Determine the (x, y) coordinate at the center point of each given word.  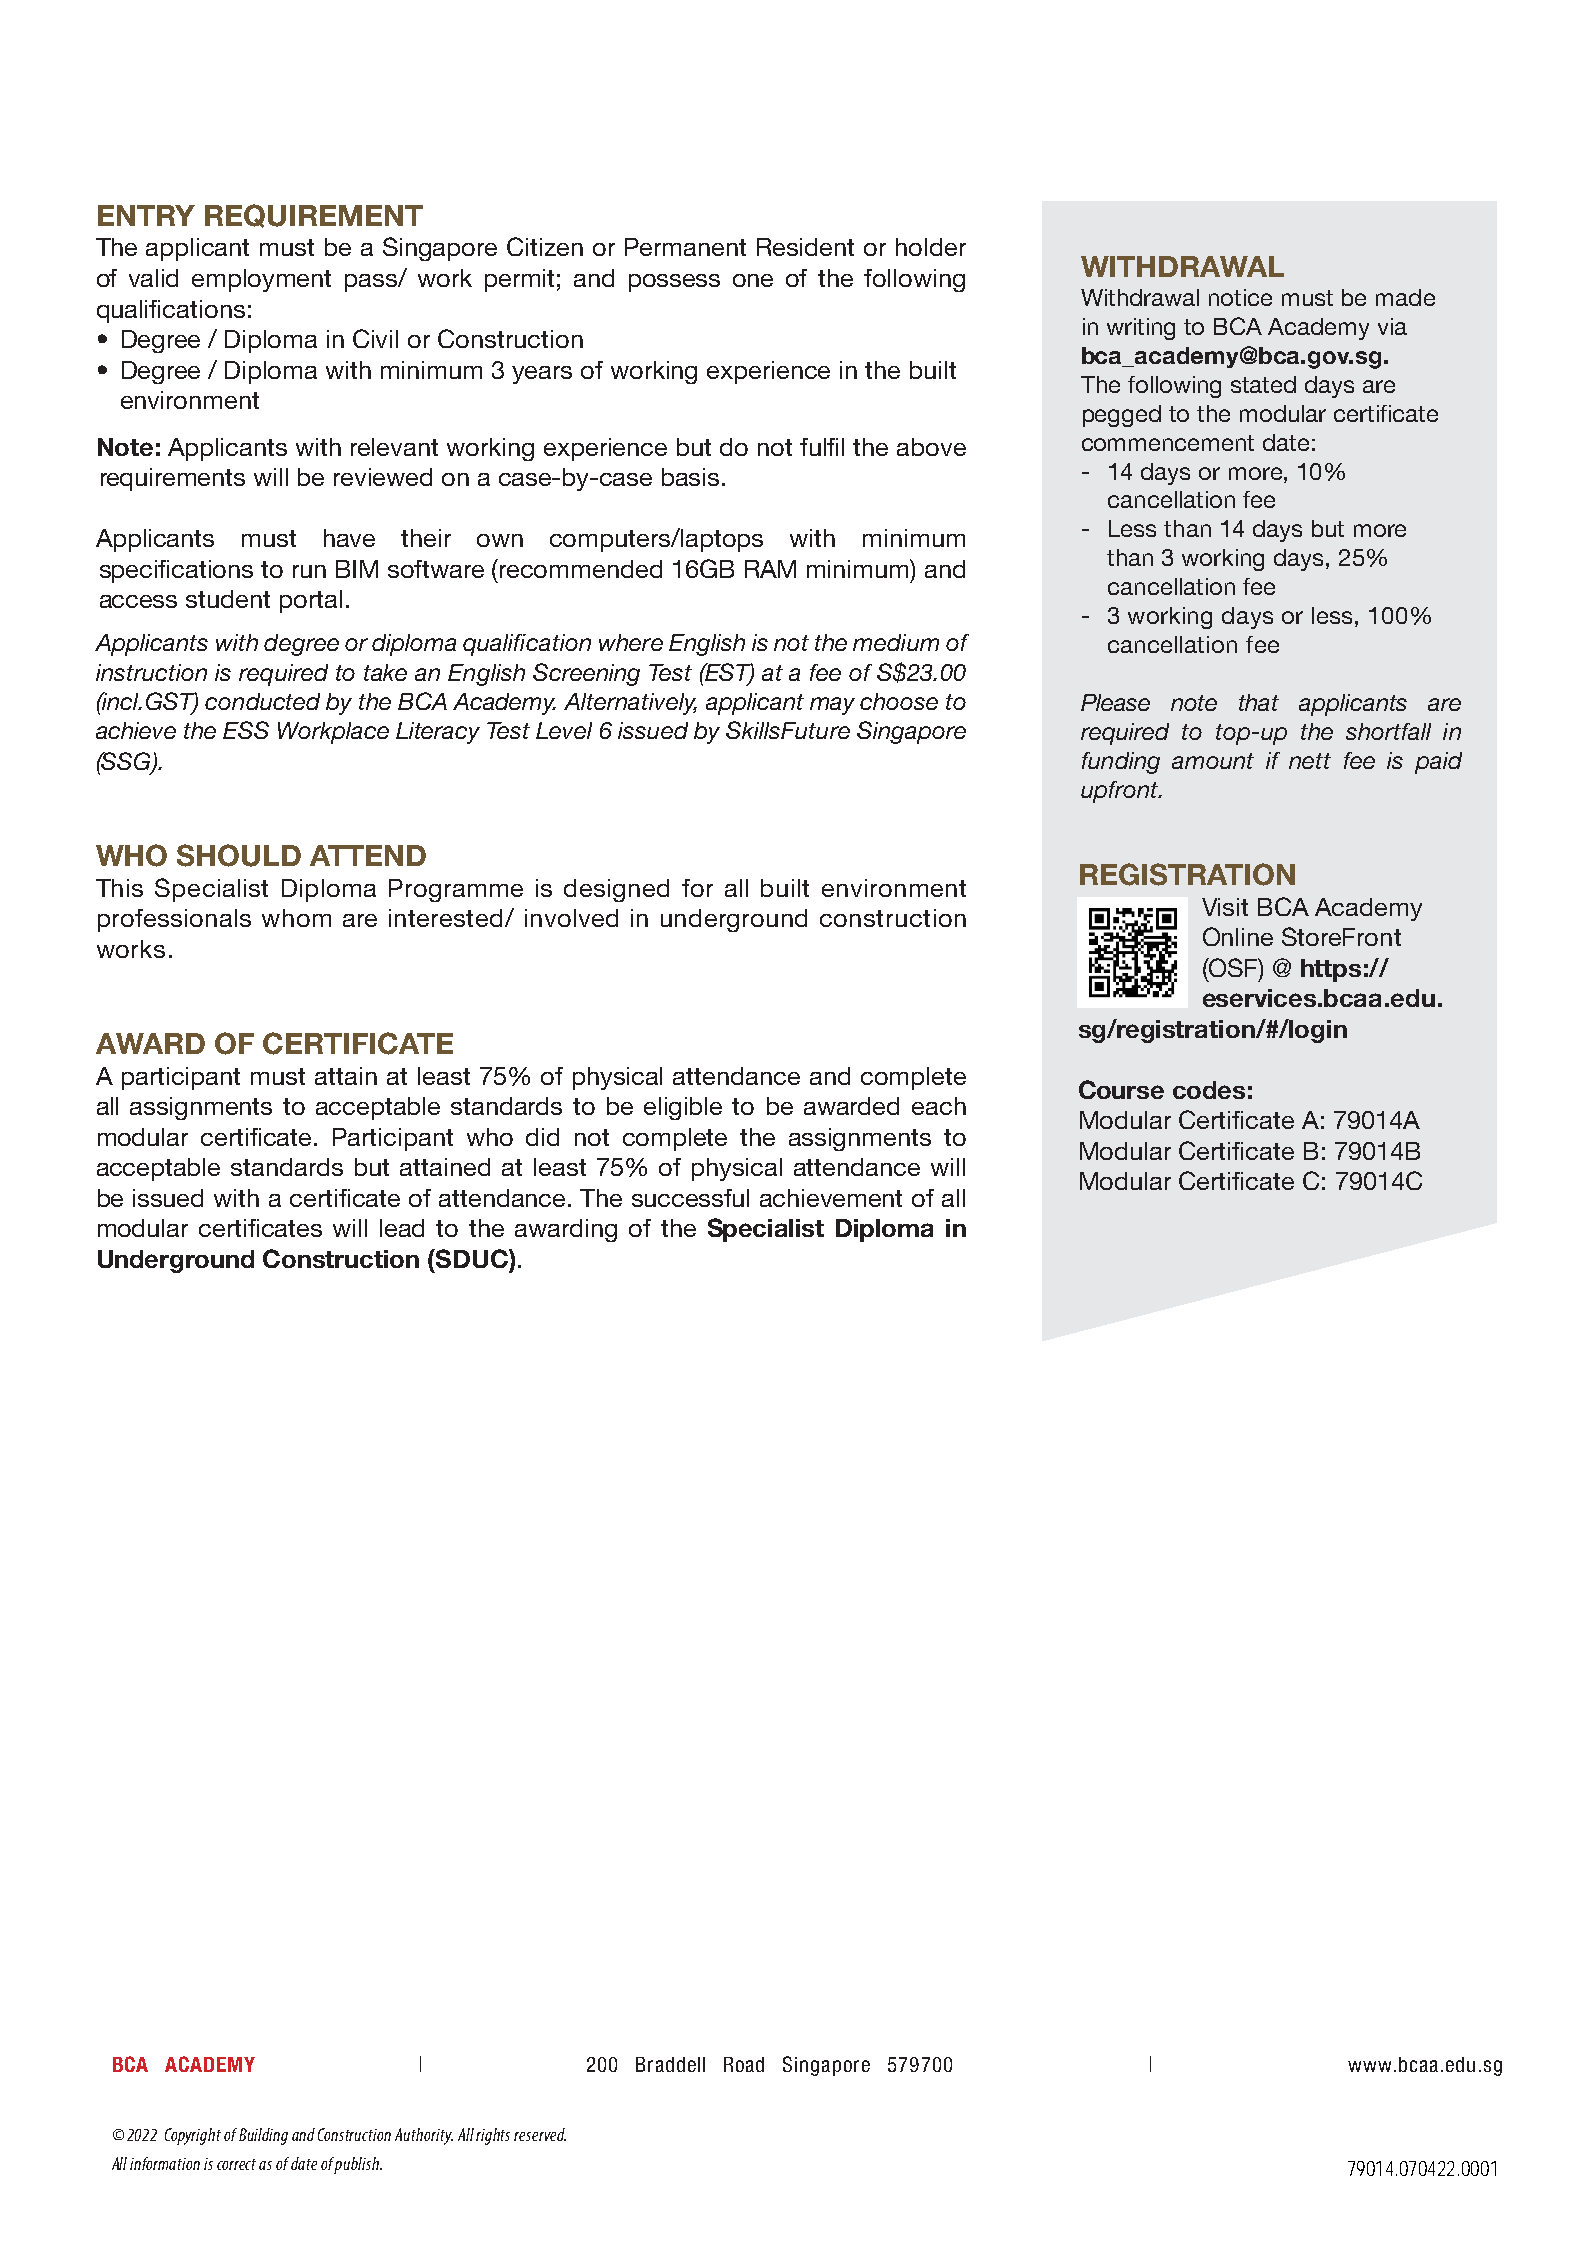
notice (1240, 297)
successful (690, 1198)
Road (744, 2064)
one (753, 280)
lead (402, 1228)
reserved (540, 2134)
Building (263, 2136)
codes (1209, 1090)
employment (261, 280)
